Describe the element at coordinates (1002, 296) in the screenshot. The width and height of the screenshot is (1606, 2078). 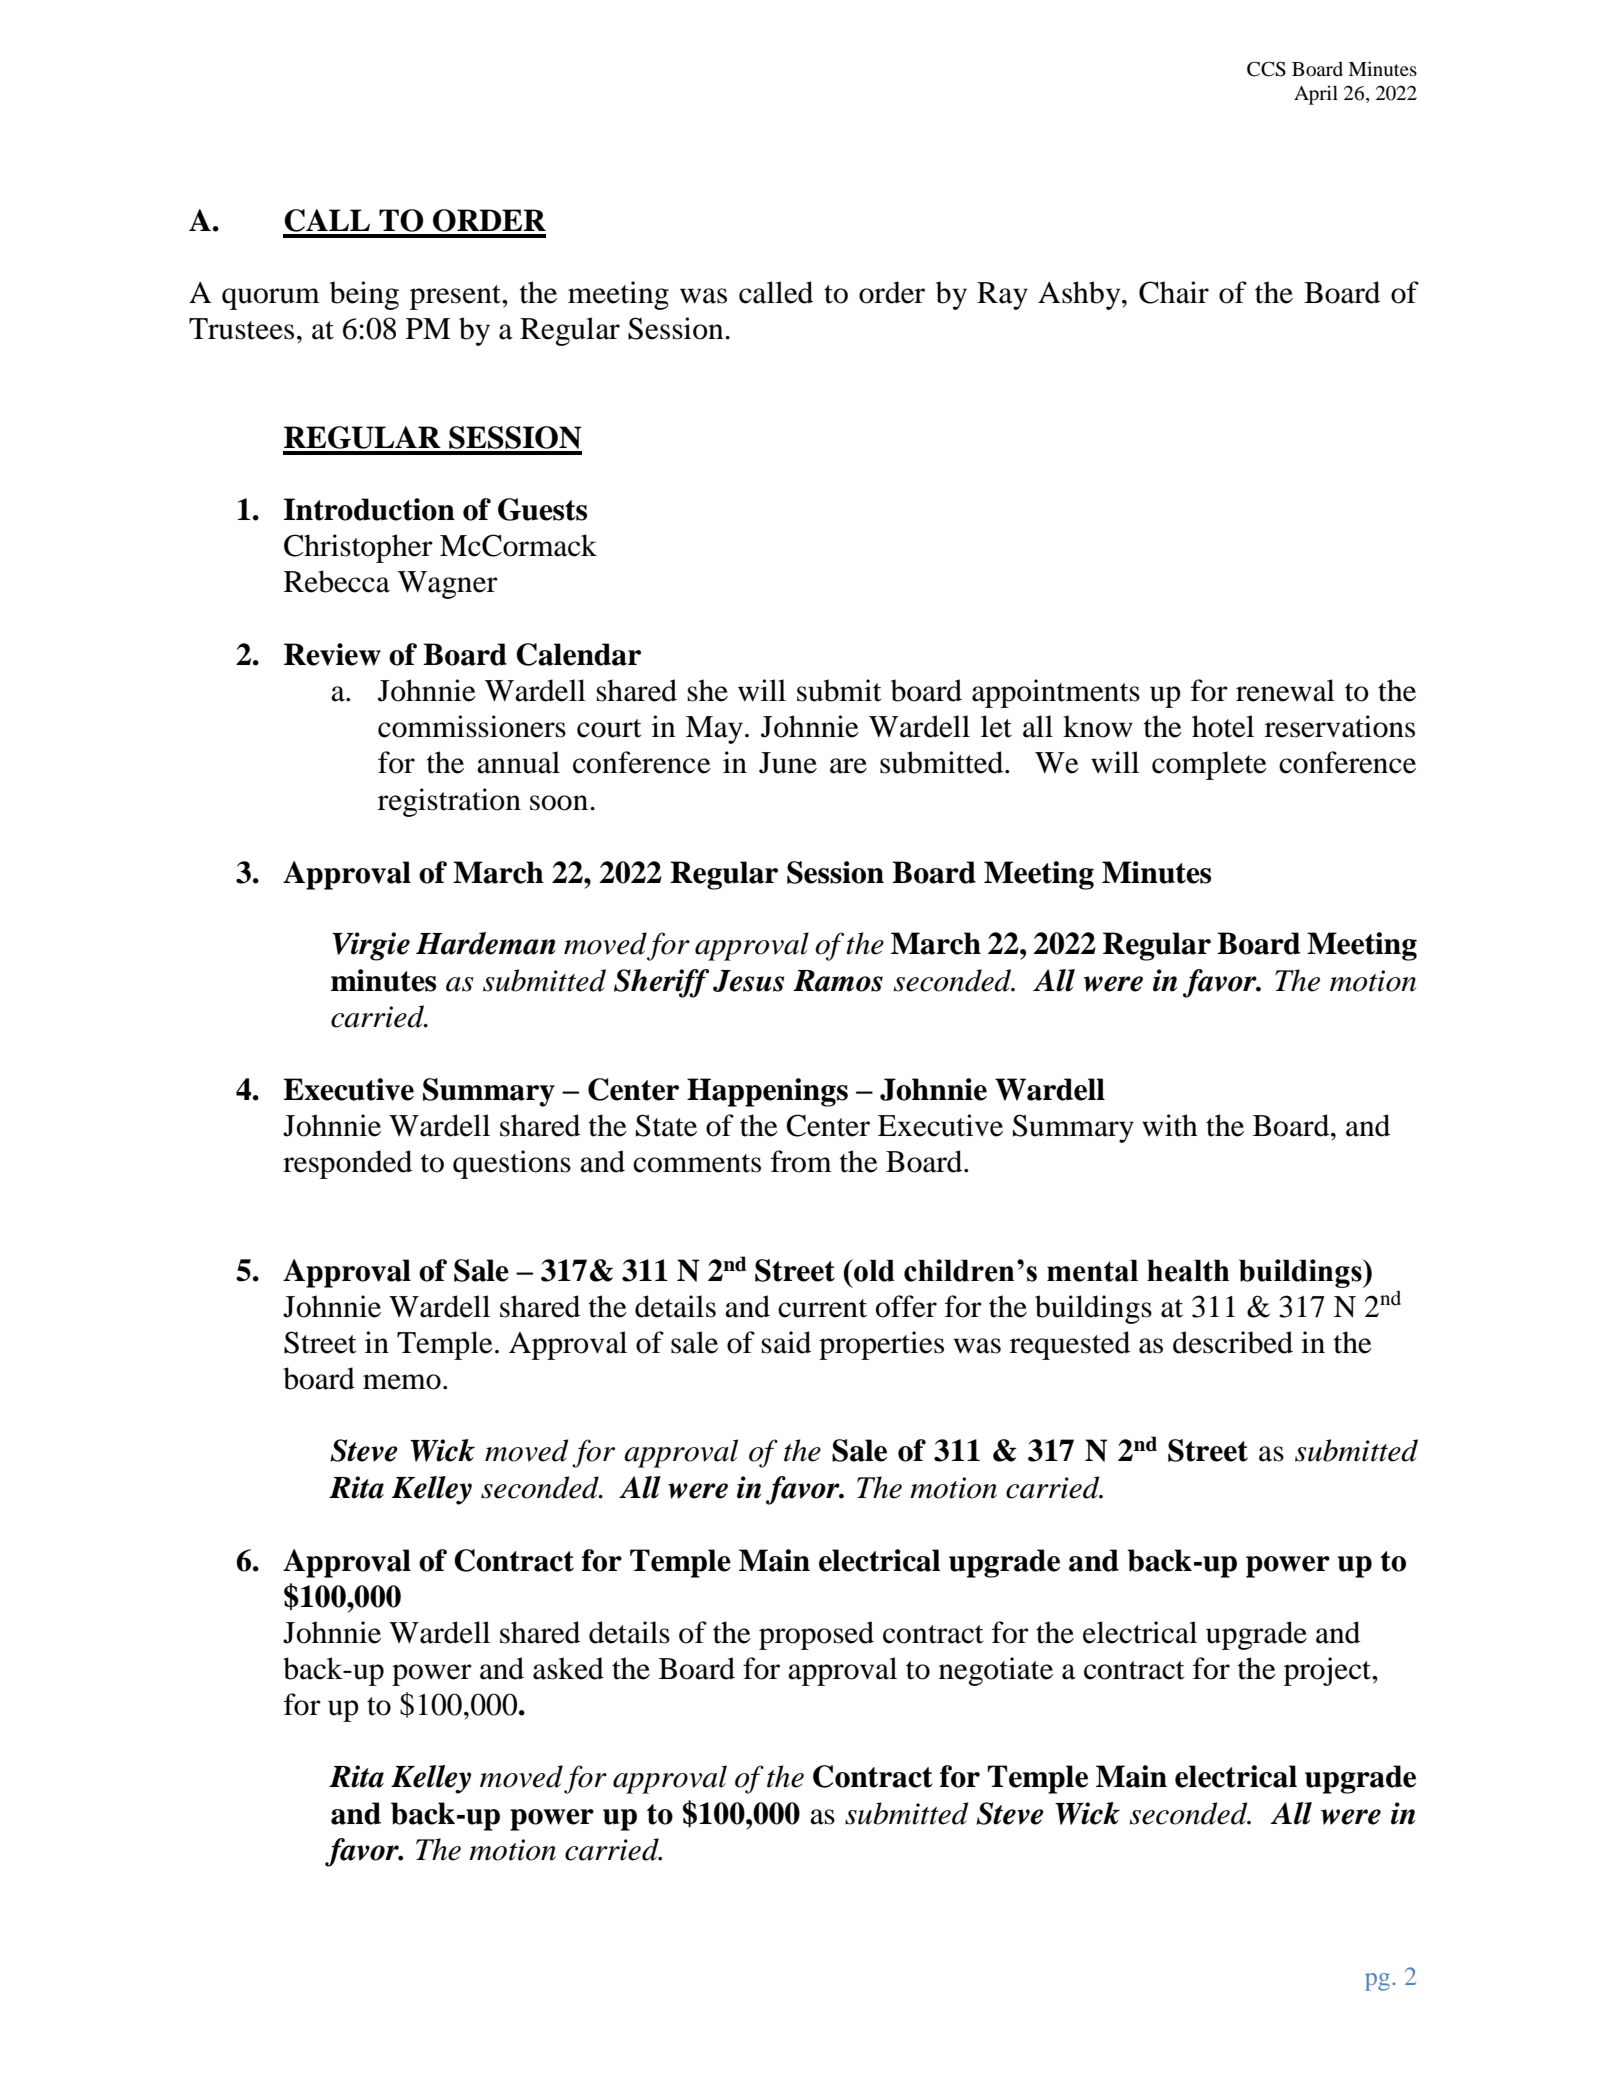
I see `Ray` at that location.
